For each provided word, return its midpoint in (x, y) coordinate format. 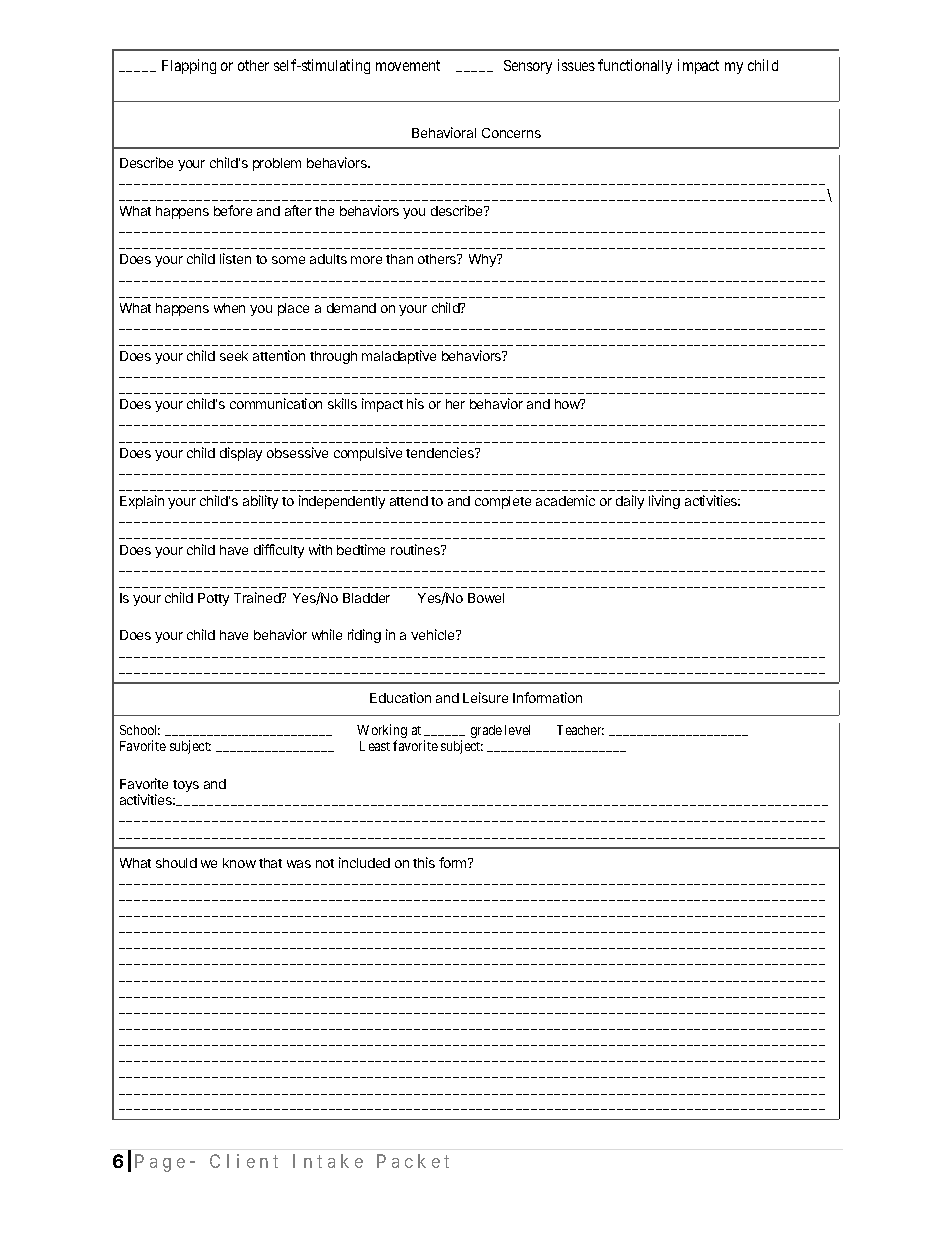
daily (630, 502)
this (424, 862)
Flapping (189, 66)
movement (408, 65)
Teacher (580, 730)
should (176, 863)
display (241, 454)
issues (576, 65)
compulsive (368, 454)
